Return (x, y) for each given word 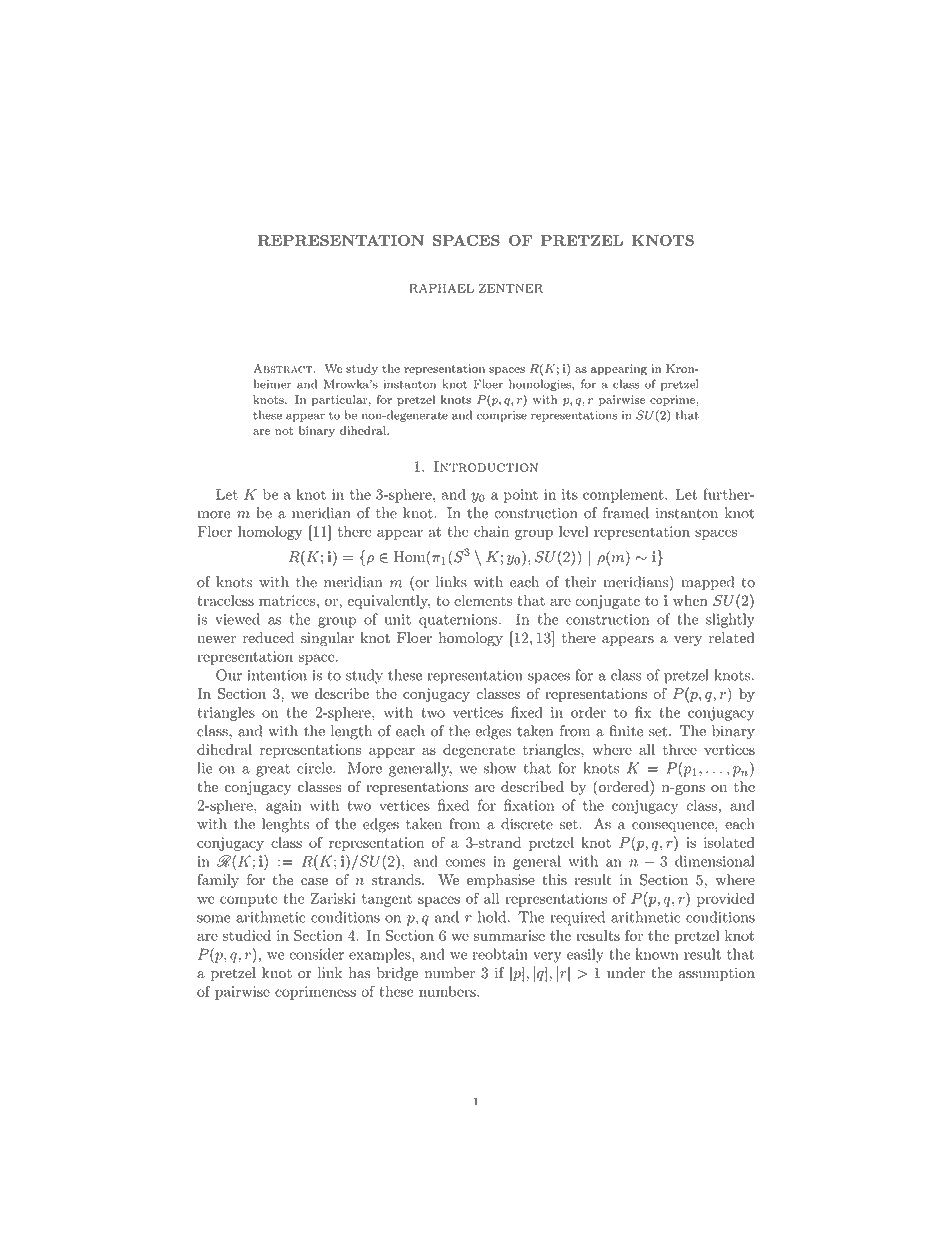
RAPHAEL (441, 288)
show (499, 768)
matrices (287, 600)
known (657, 954)
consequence (674, 827)
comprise (502, 416)
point (521, 496)
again (284, 807)
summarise (509, 935)
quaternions (458, 621)
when (690, 600)
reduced (268, 638)
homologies (541, 385)
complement (624, 495)
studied (246, 935)
